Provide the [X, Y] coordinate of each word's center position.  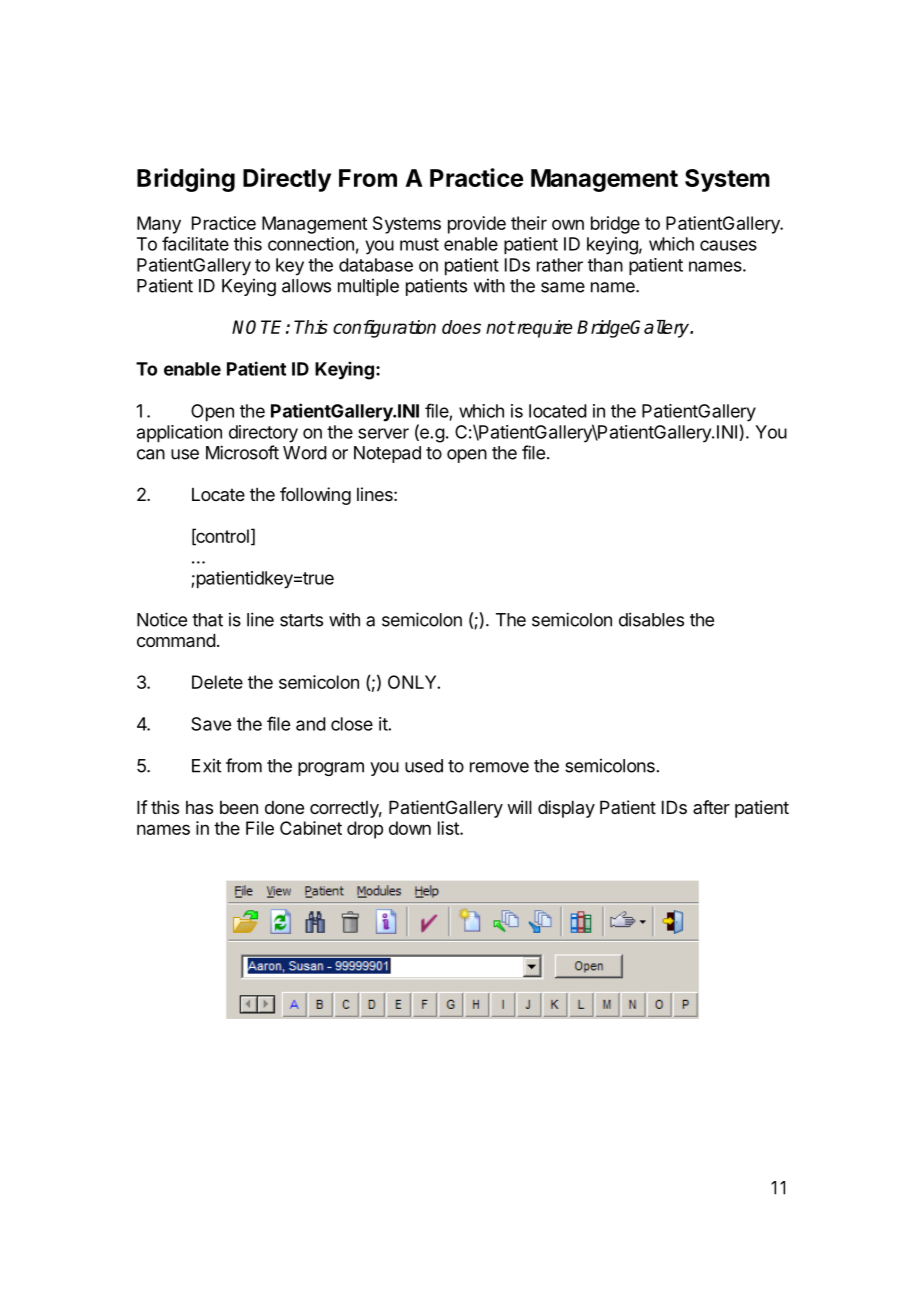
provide [477, 225]
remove [499, 767]
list [449, 828]
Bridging [186, 180]
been [239, 807]
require [544, 329]
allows [306, 286]
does [461, 327]
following [315, 496]
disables [651, 619]
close [352, 724]
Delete [217, 682]
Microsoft [242, 452]
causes [728, 245]
